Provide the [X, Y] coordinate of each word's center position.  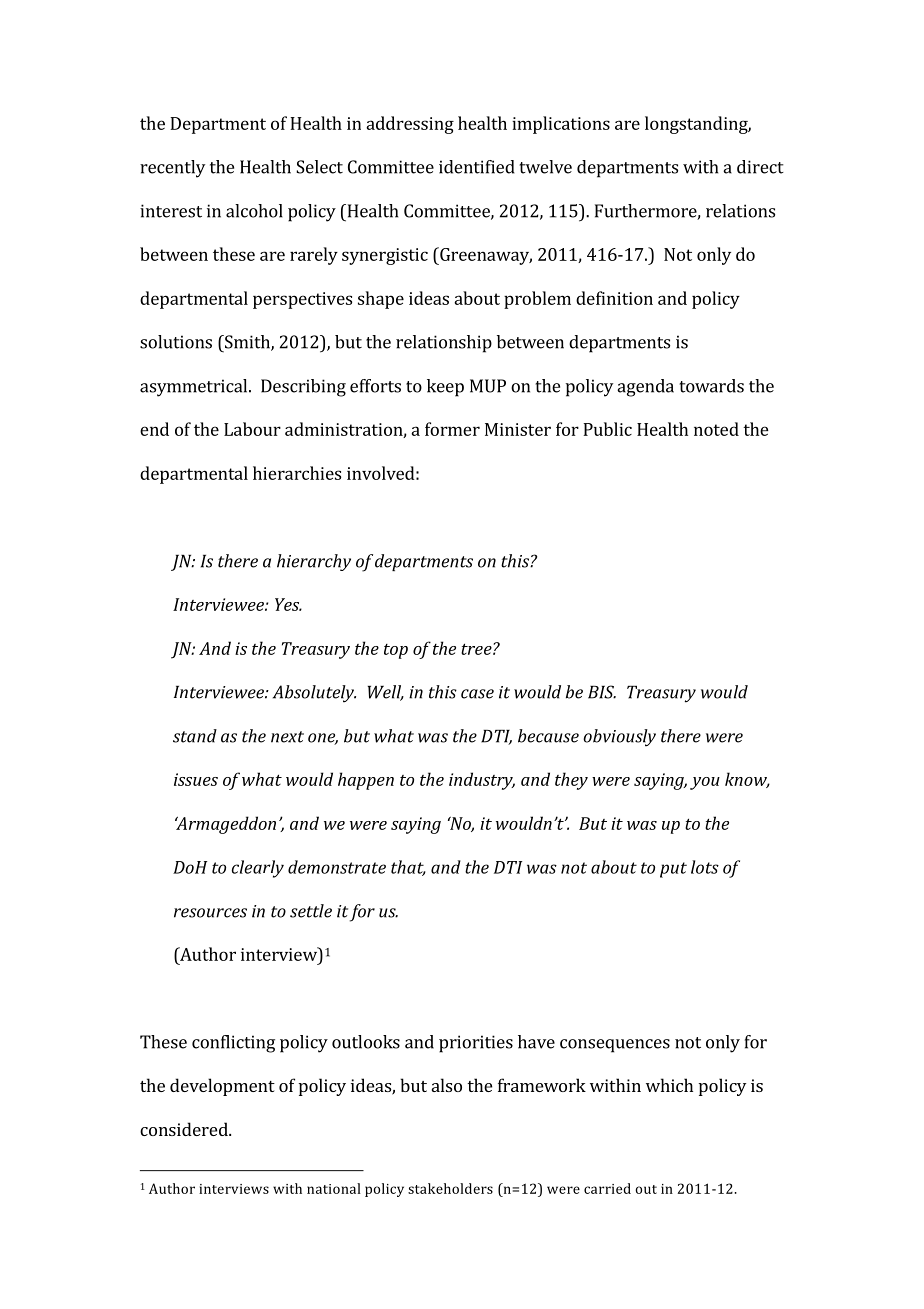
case [477, 694]
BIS [602, 692]
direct [760, 167]
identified [477, 167]
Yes [288, 604]
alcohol [254, 211]
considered [185, 1129]
